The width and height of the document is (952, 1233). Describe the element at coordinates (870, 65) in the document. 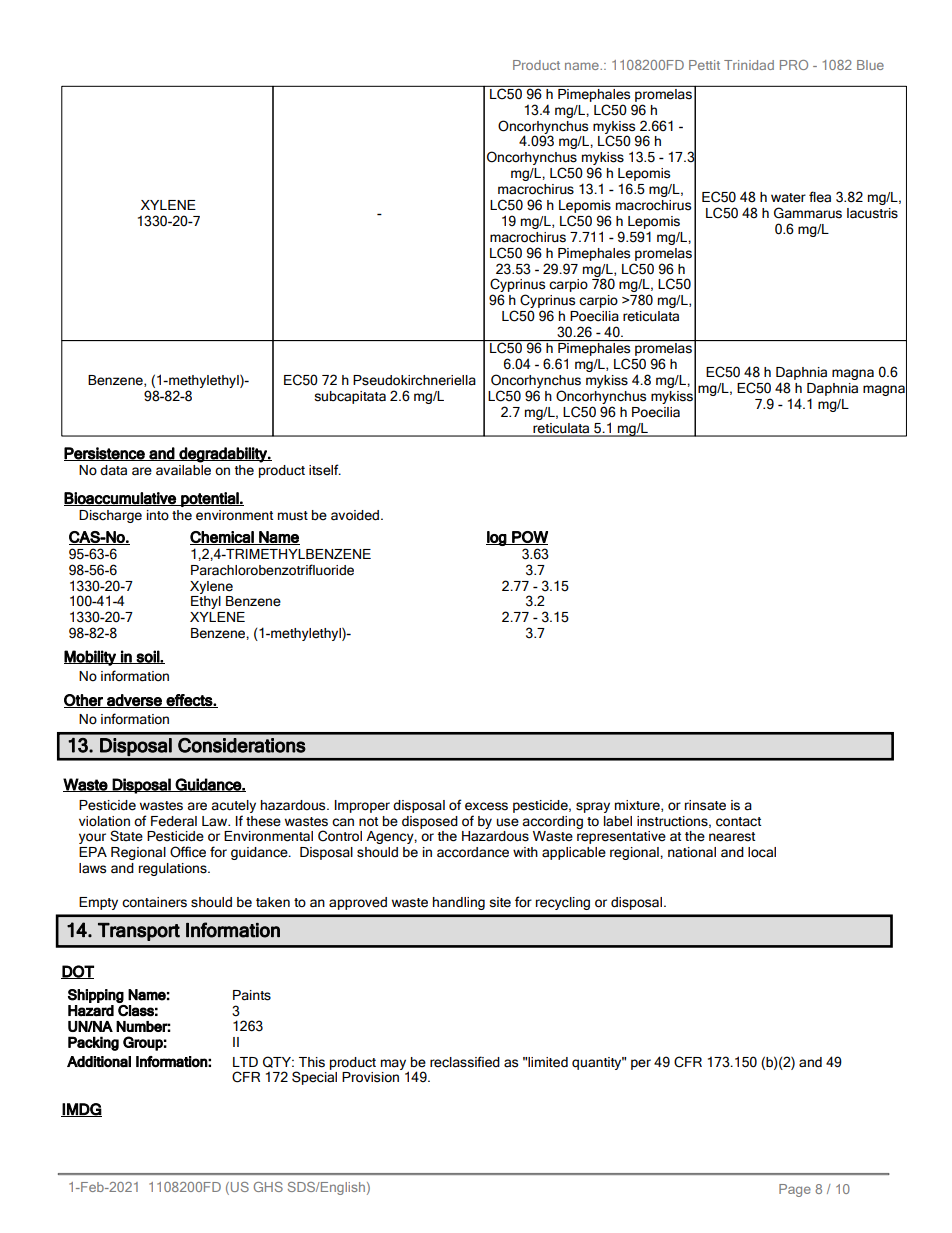

I see `Blue` at that location.
